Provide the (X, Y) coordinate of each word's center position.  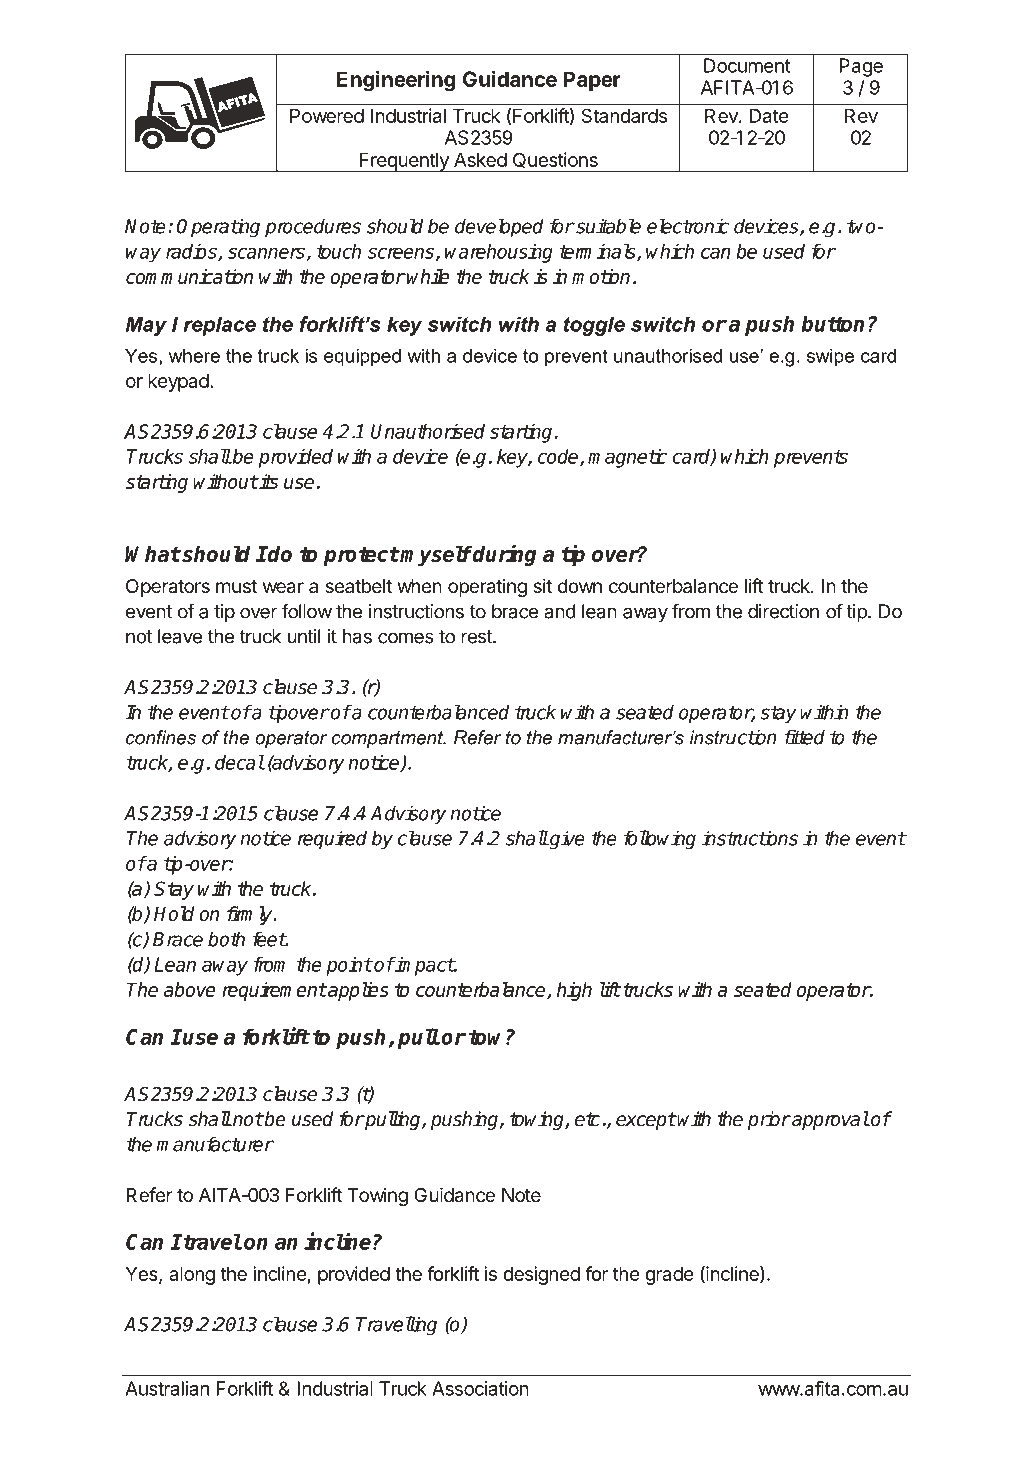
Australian (167, 1388)
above (190, 989)
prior (769, 1120)
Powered (327, 116)
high (574, 991)
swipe (830, 357)
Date (769, 116)
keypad (178, 383)
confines (161, 737)
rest (477, 637)
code (559, 457)
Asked (480, 160)
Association (480, 1388)
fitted (804, 737)
